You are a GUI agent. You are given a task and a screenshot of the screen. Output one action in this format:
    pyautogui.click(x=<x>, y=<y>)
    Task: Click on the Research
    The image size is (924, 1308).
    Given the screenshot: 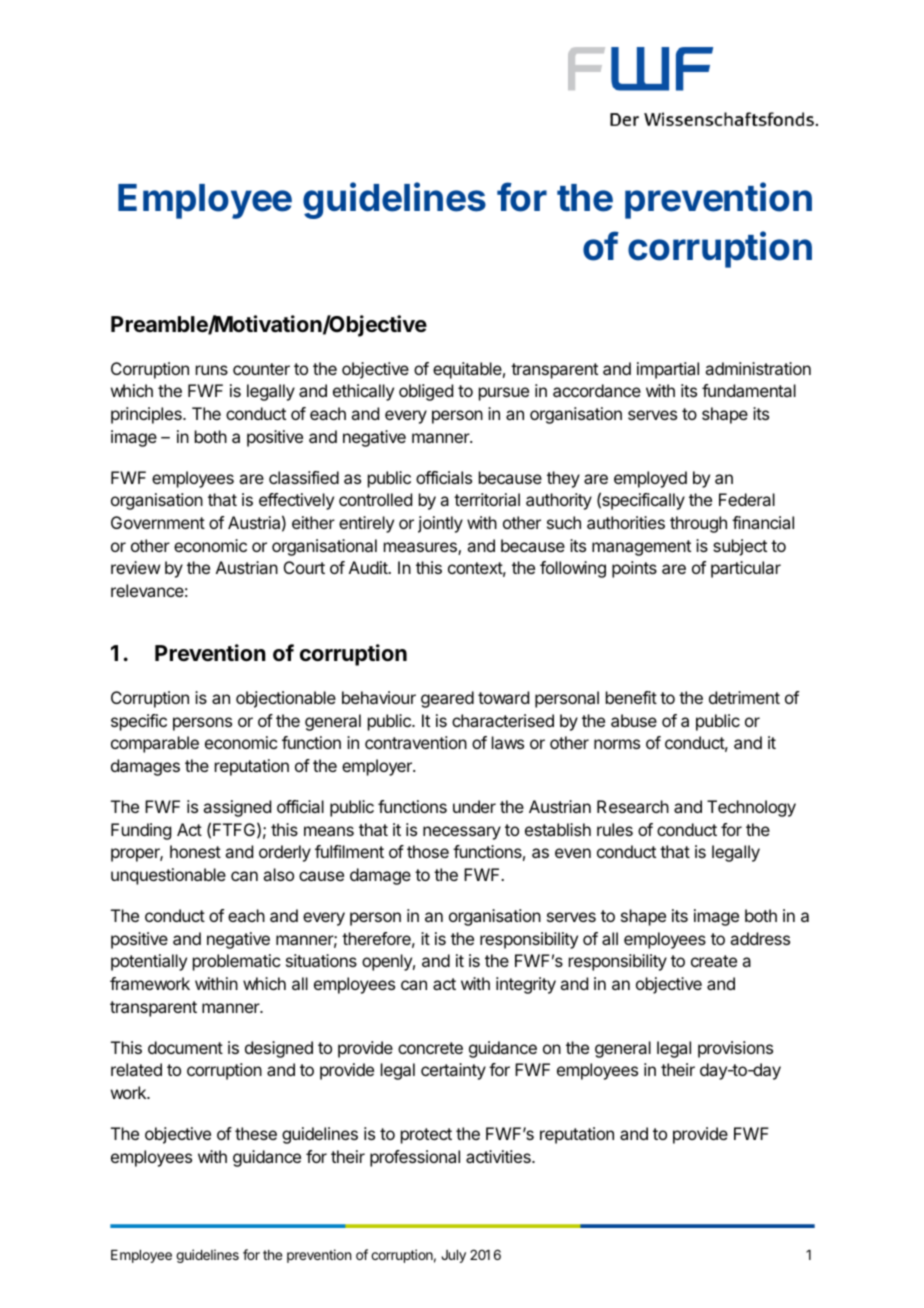 What is the action you would take?
    pyautogui.click(x=633, y=806)
